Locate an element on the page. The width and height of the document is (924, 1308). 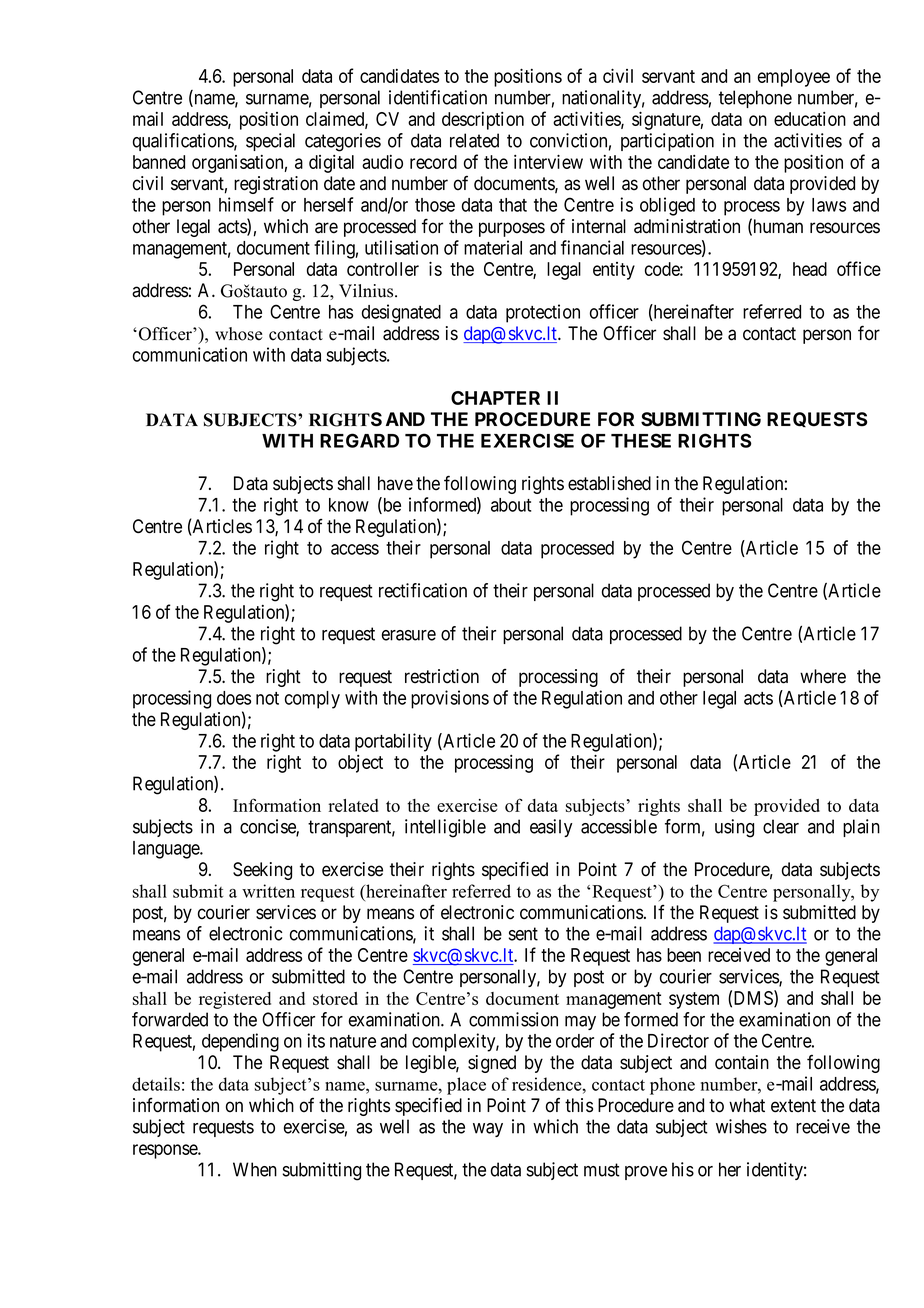
sent is located at coordinates (523, 934).
